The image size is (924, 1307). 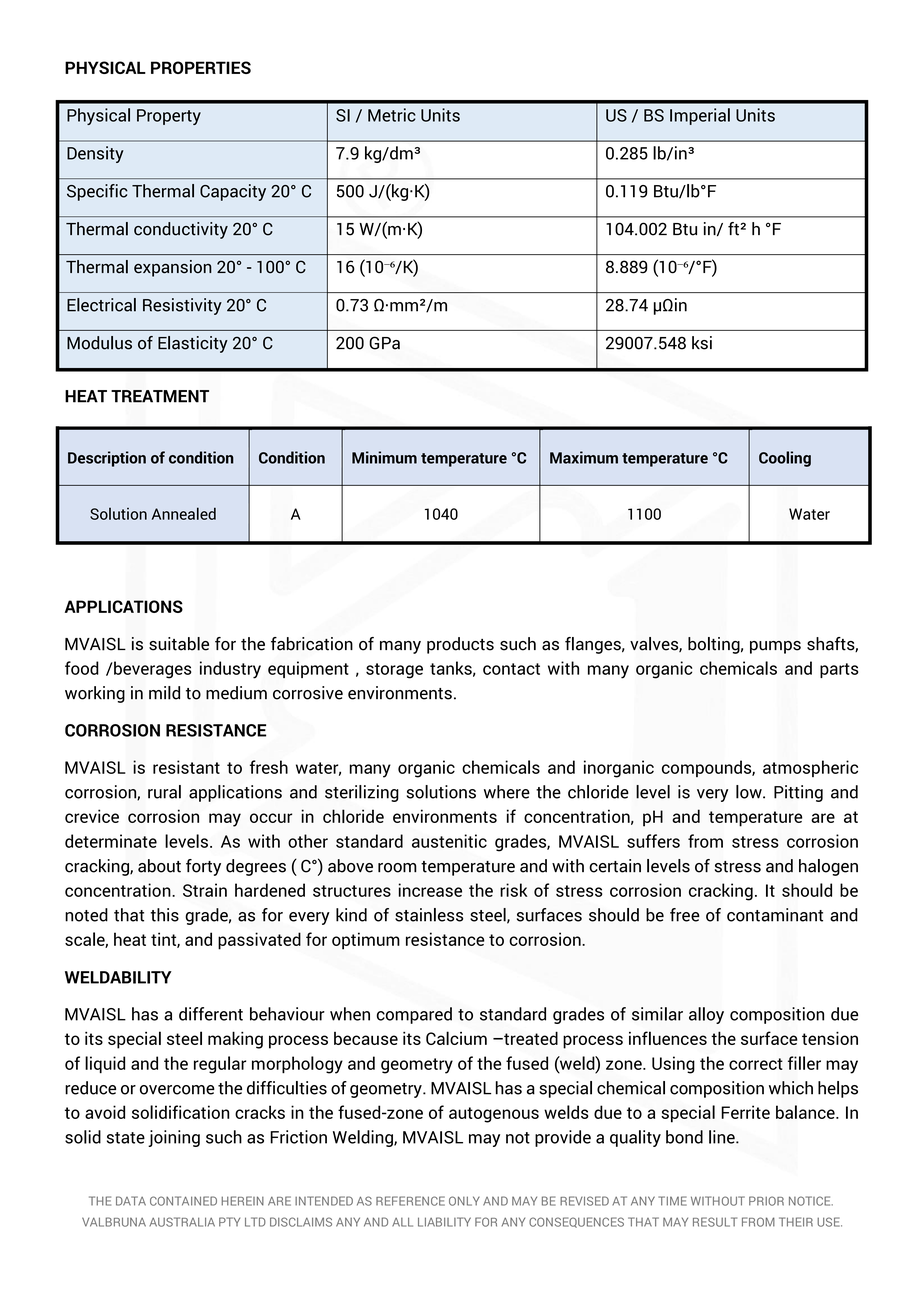 What do you see at coordinates (700, 116) in the document?
I see `Imperial` at bounding box center [700, 116].
